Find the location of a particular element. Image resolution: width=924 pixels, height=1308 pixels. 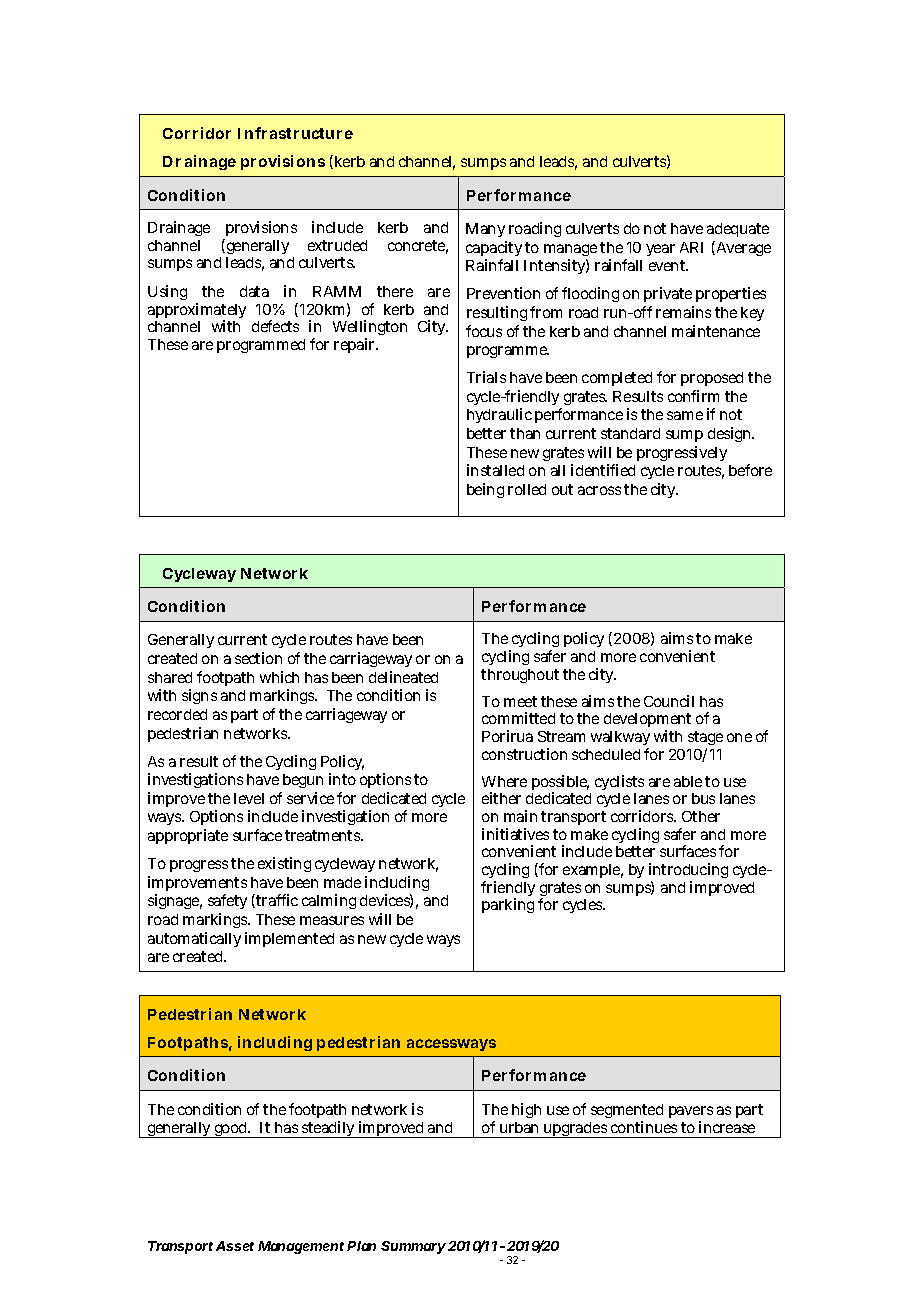

automatically is located at coordinates (194, 939).
